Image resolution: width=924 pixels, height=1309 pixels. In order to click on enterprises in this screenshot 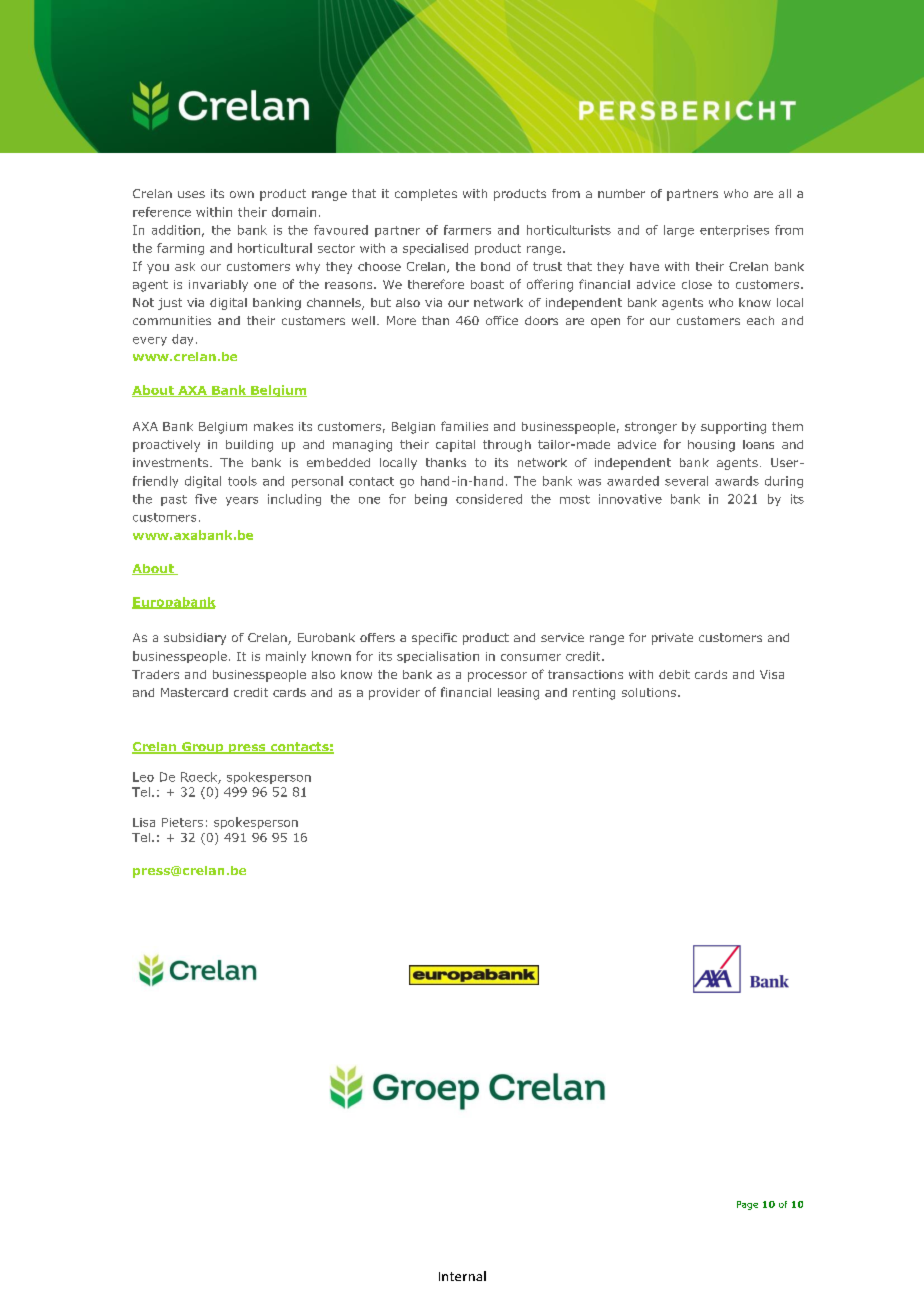, I will do `click(734, 231)`.
